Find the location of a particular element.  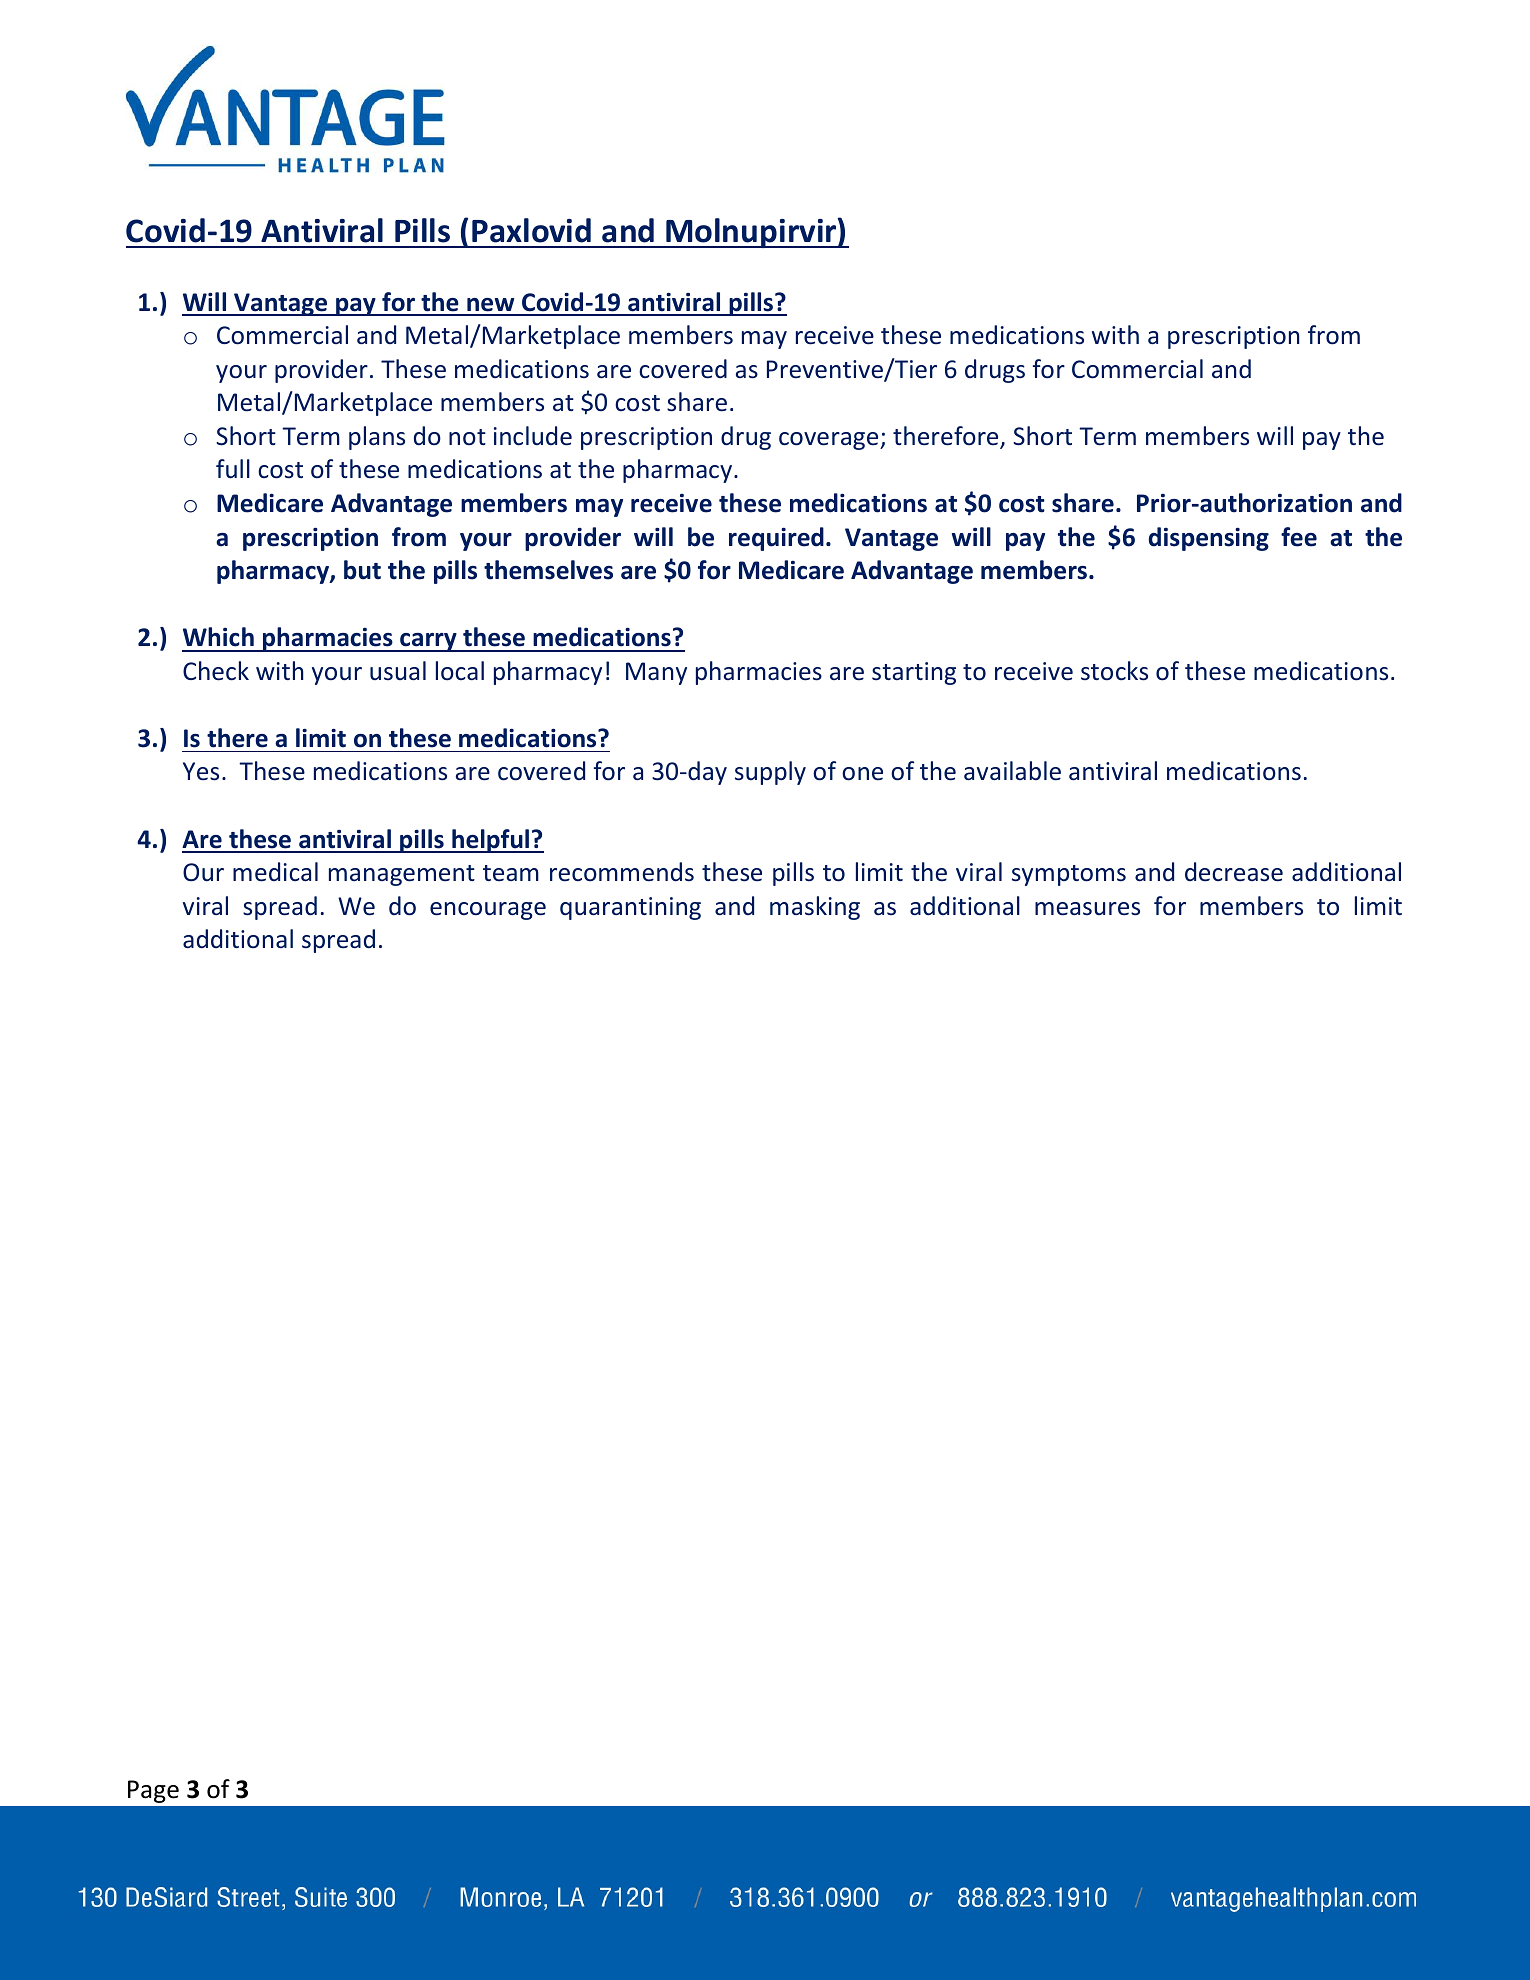

required is located at coordinates (776, 539).
